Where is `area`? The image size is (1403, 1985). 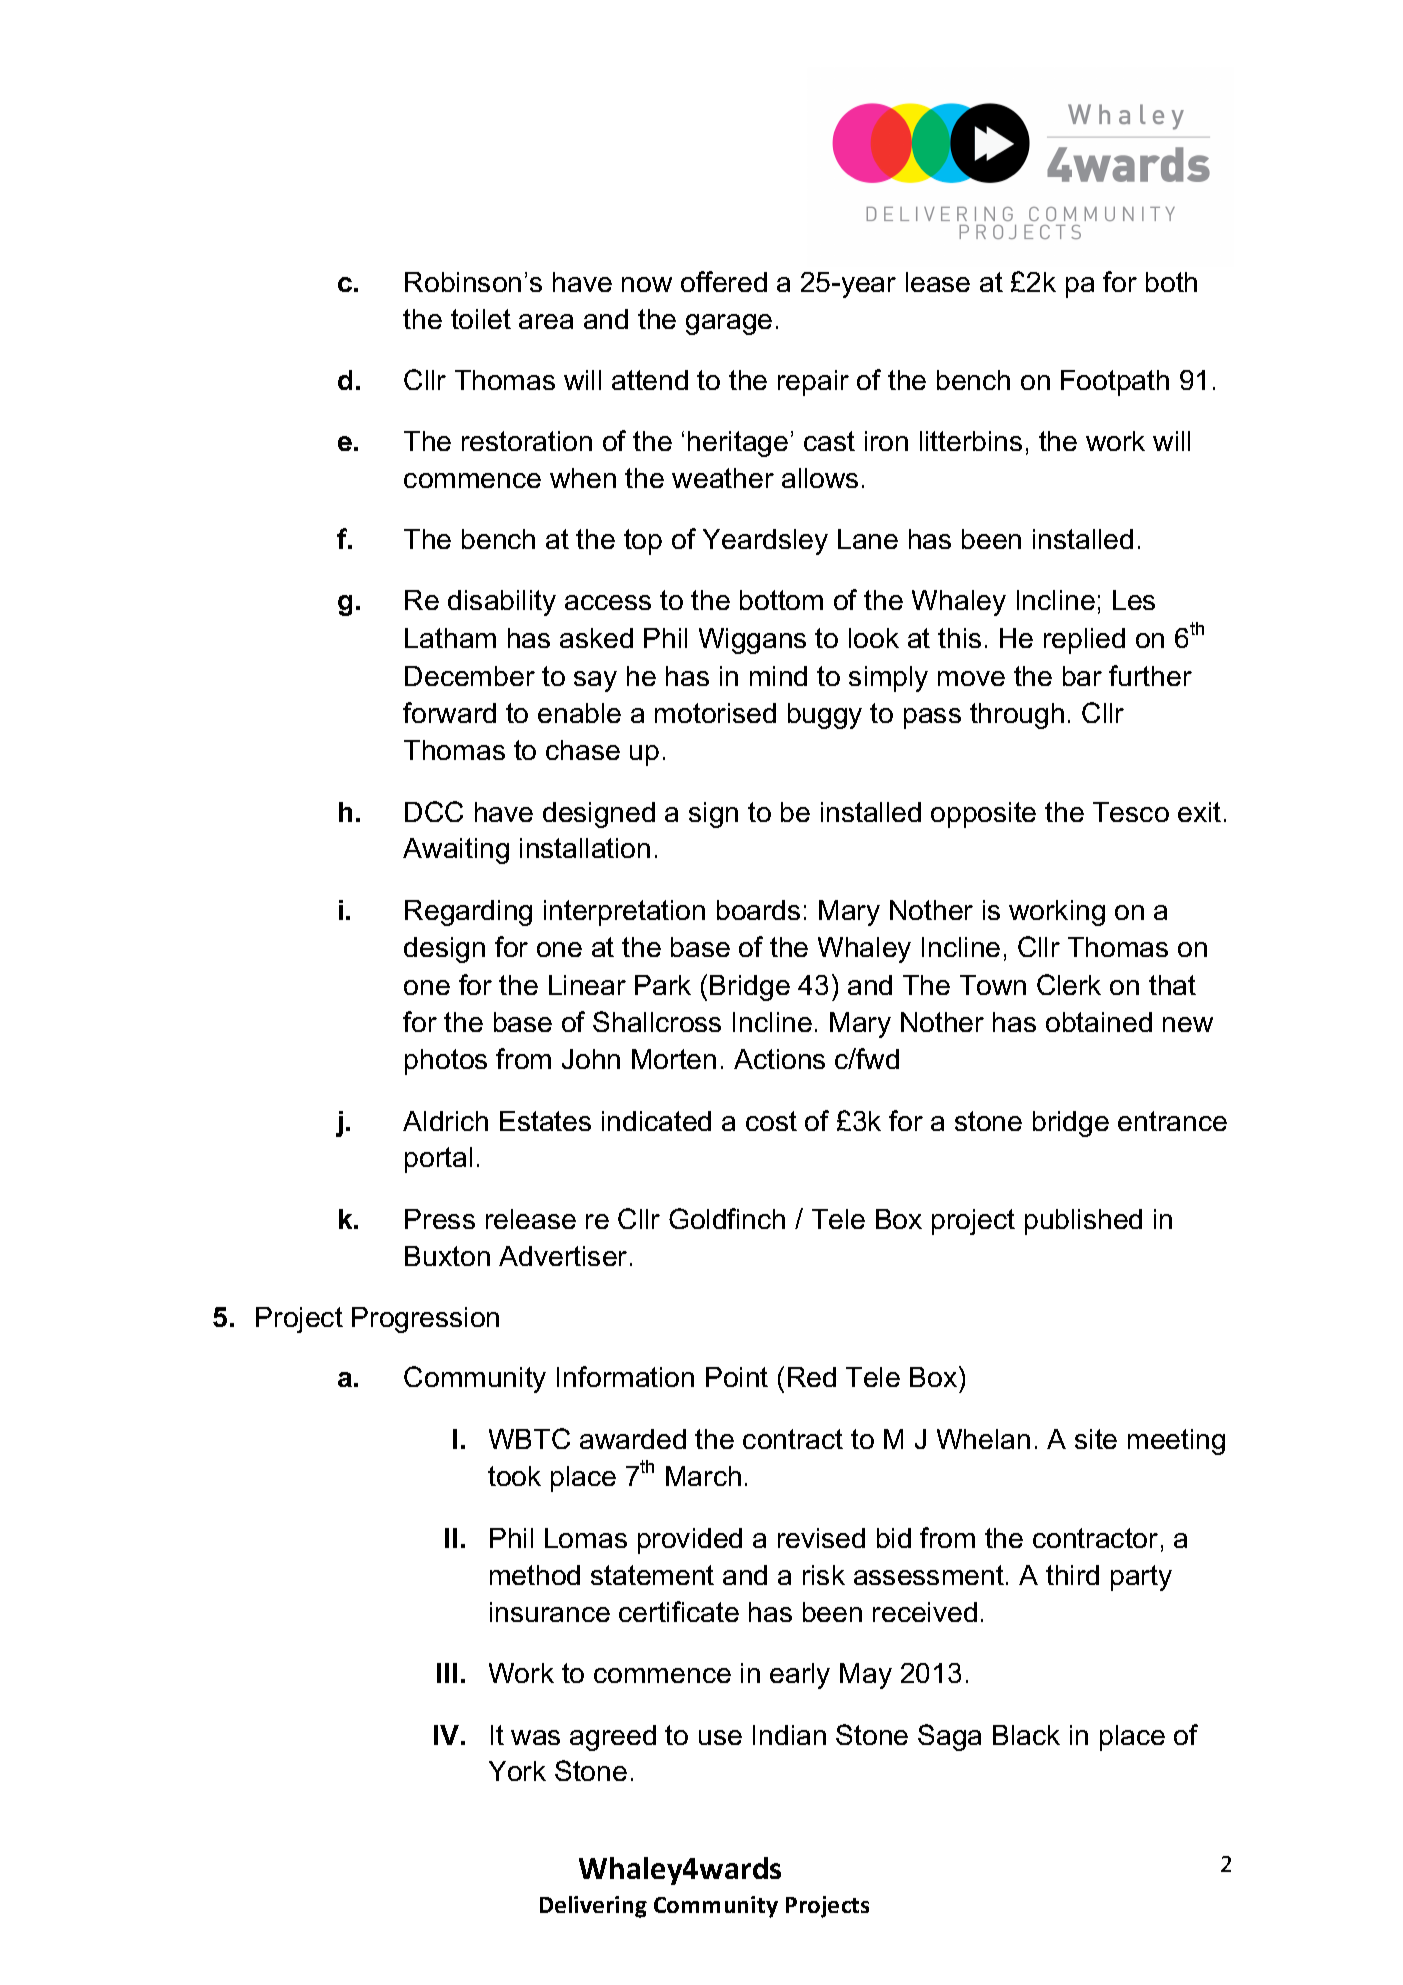
area is located at coordinates (546, 321).
